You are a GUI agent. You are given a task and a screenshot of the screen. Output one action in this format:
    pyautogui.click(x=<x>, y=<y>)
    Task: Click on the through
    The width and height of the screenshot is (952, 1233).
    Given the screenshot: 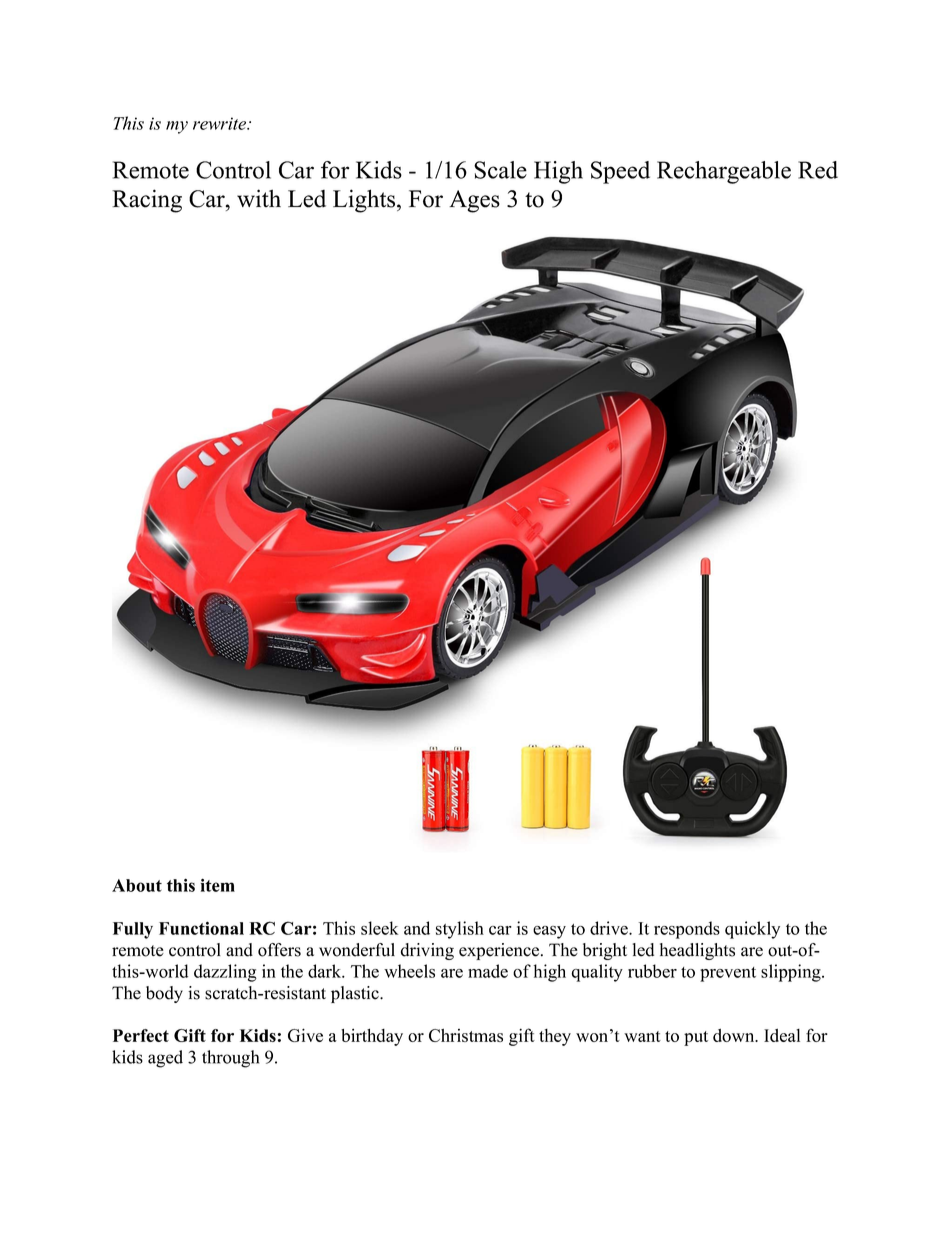 What is the action you would take?
    pyautogui.click(x=230, y=1059)
